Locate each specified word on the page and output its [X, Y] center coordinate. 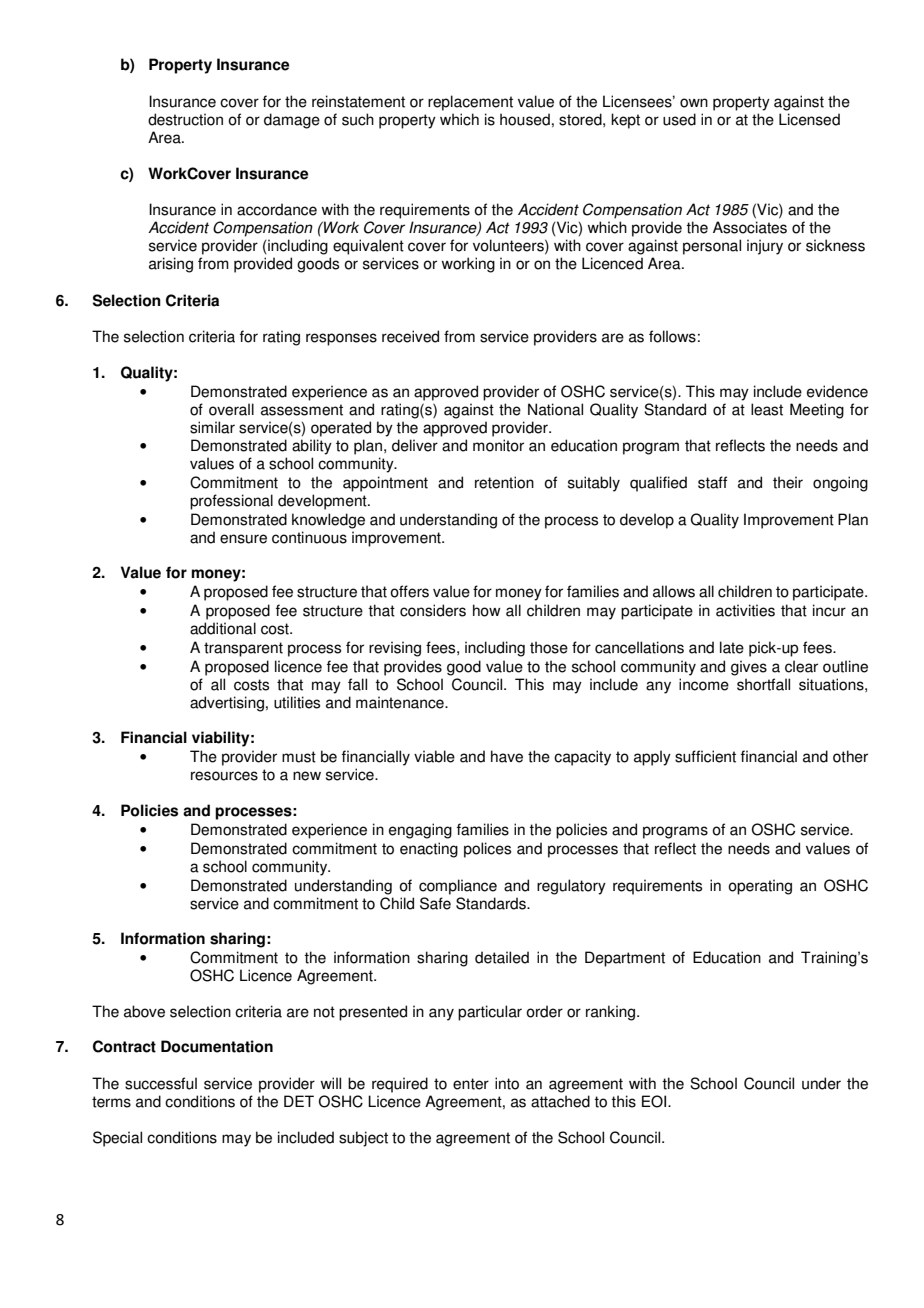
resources [224, 776]
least [767, 409]
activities [745, 610]
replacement [470, 103]
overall [231, 409]
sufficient [705, 756]
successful [161, 1083]
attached [560, 1101]
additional [223, 628]
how [487, 610]
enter [471, 1084]
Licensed [809, 119]
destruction [185, 119]
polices [487, 850]
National [555, 409]
